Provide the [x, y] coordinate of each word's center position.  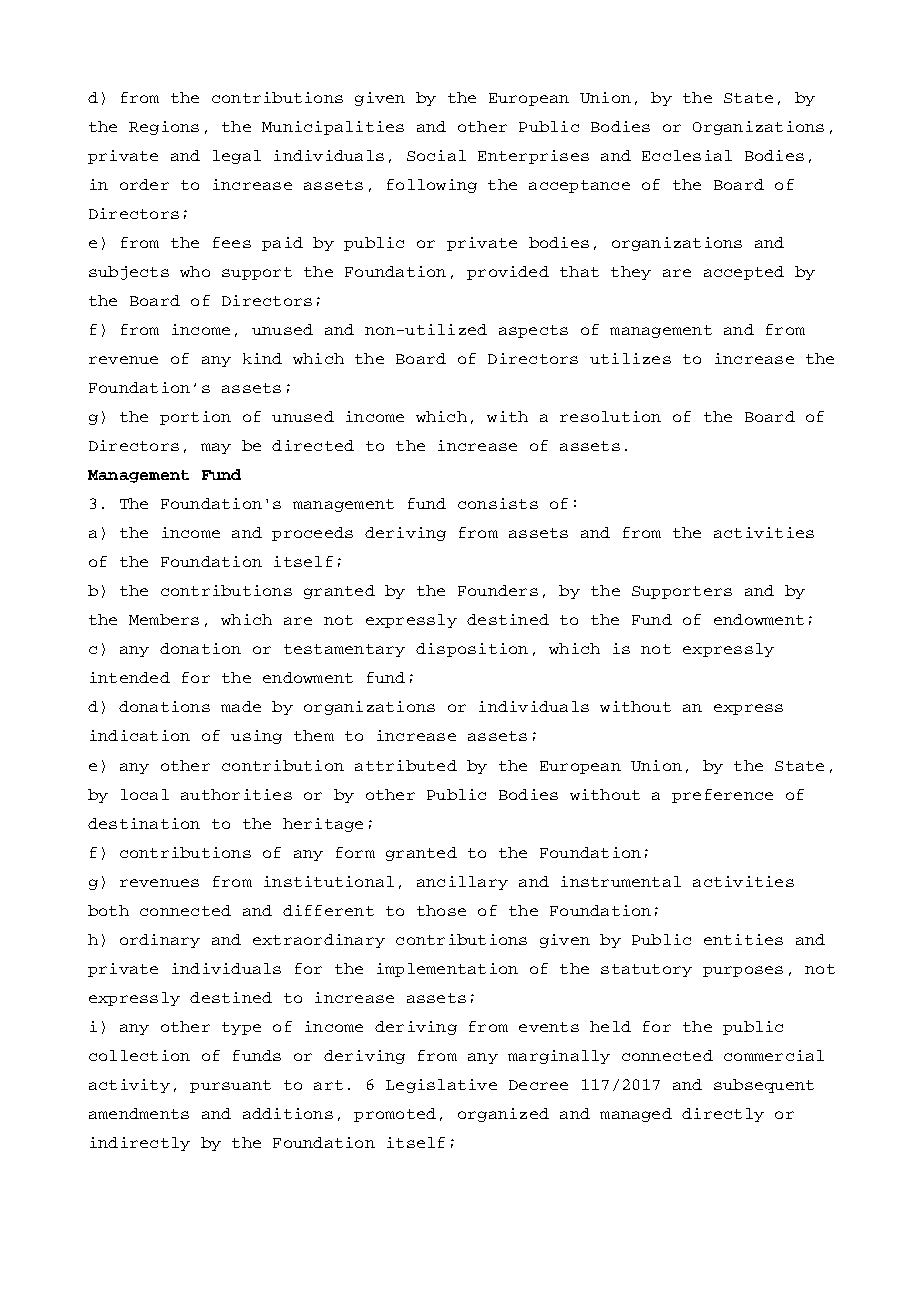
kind [262, 358]
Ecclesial [687, 155]
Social [436, 155]
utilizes [630, 358]
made [241, 706]
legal [237, 157]
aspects [533, 331]
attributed [406, 765]
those [441, 910]
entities [743, 939]
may [216, 448]
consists [498, 503]
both [108, 910]
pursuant [230, 1086]
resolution [610, 416]
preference [722, 796]
